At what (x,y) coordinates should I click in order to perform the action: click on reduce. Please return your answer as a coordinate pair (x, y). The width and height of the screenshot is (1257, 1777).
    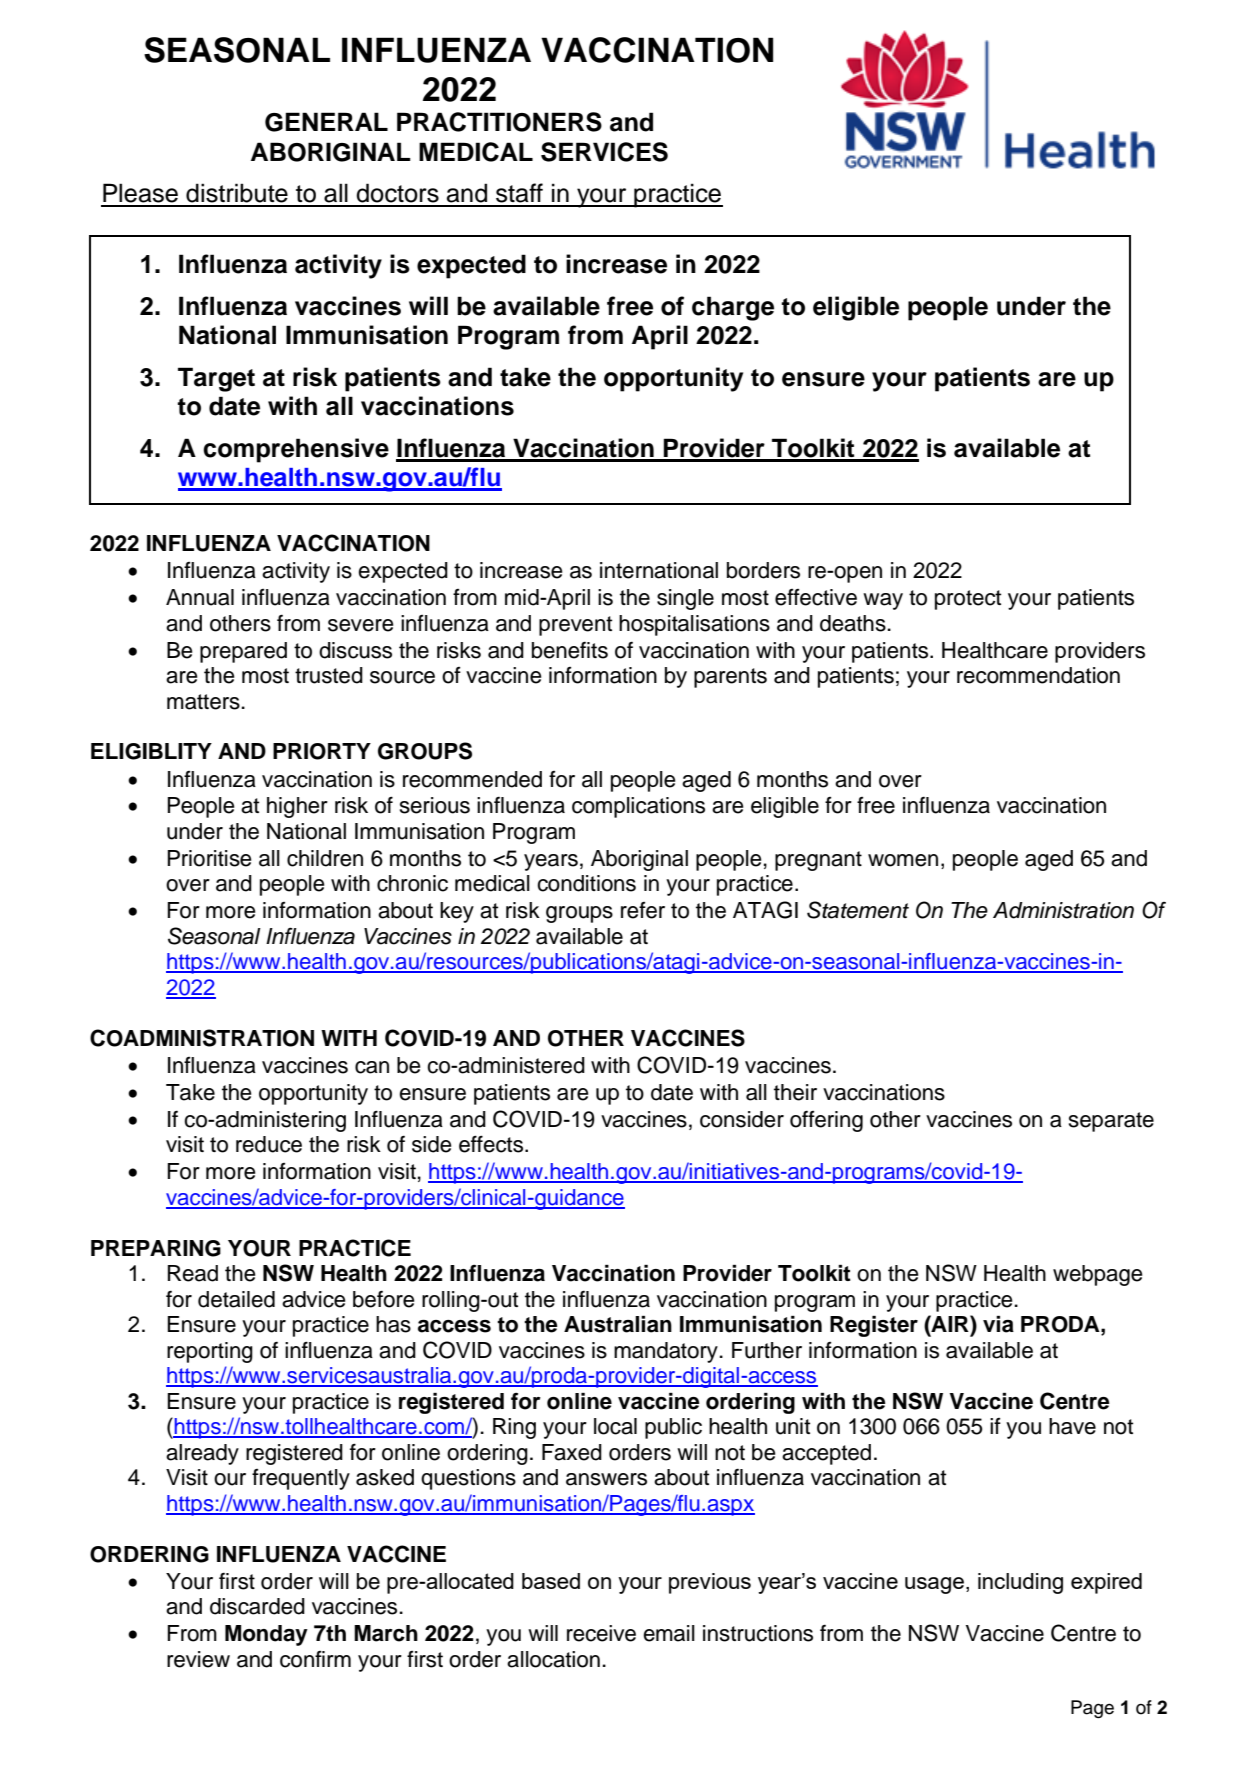
    Looking at the image, I should click on (269, 1144).
